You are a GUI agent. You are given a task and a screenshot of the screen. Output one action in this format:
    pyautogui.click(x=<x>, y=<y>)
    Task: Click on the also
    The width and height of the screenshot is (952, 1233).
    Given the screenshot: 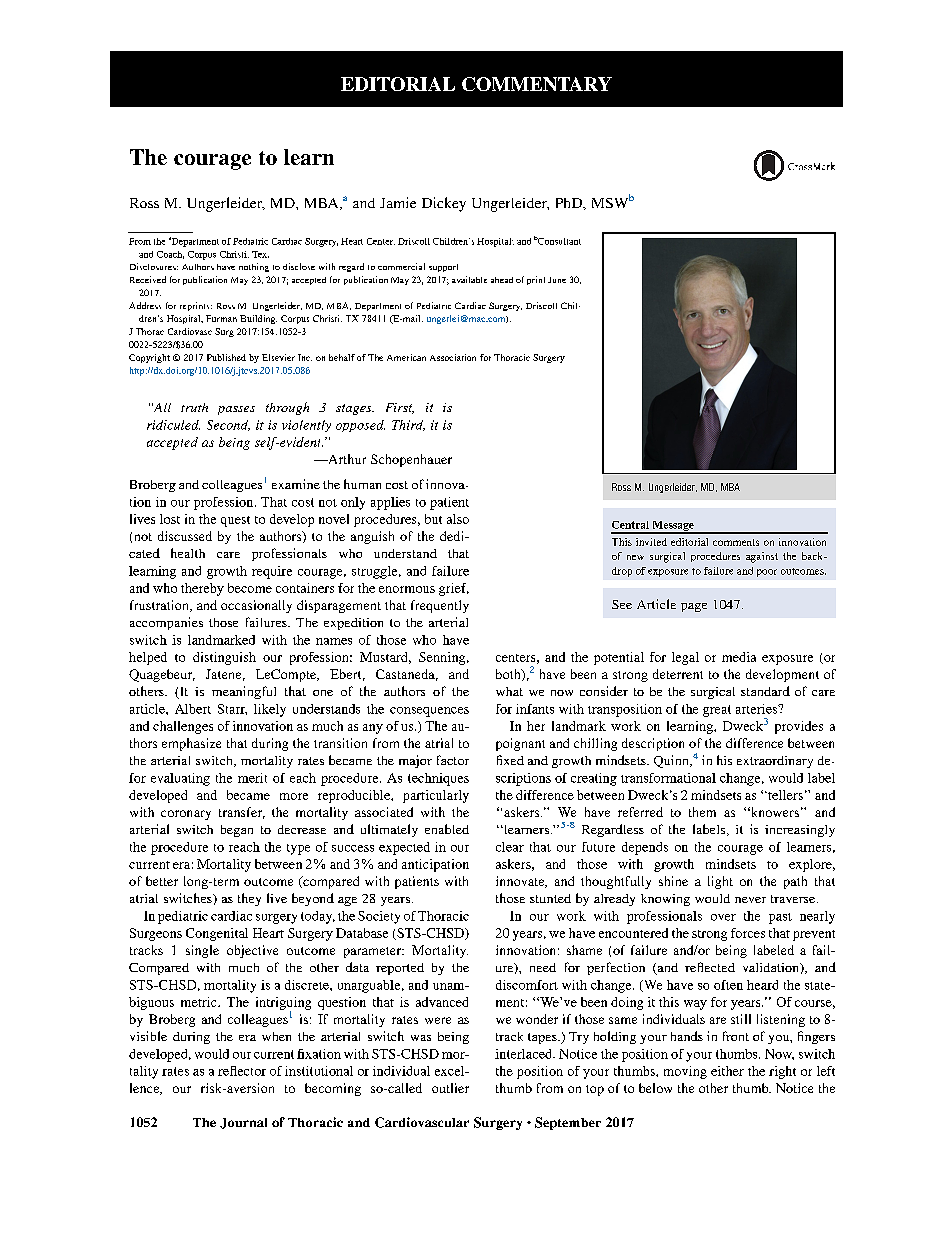 What is the action you would take?
    pyautogui.click(x=458, y=519)
